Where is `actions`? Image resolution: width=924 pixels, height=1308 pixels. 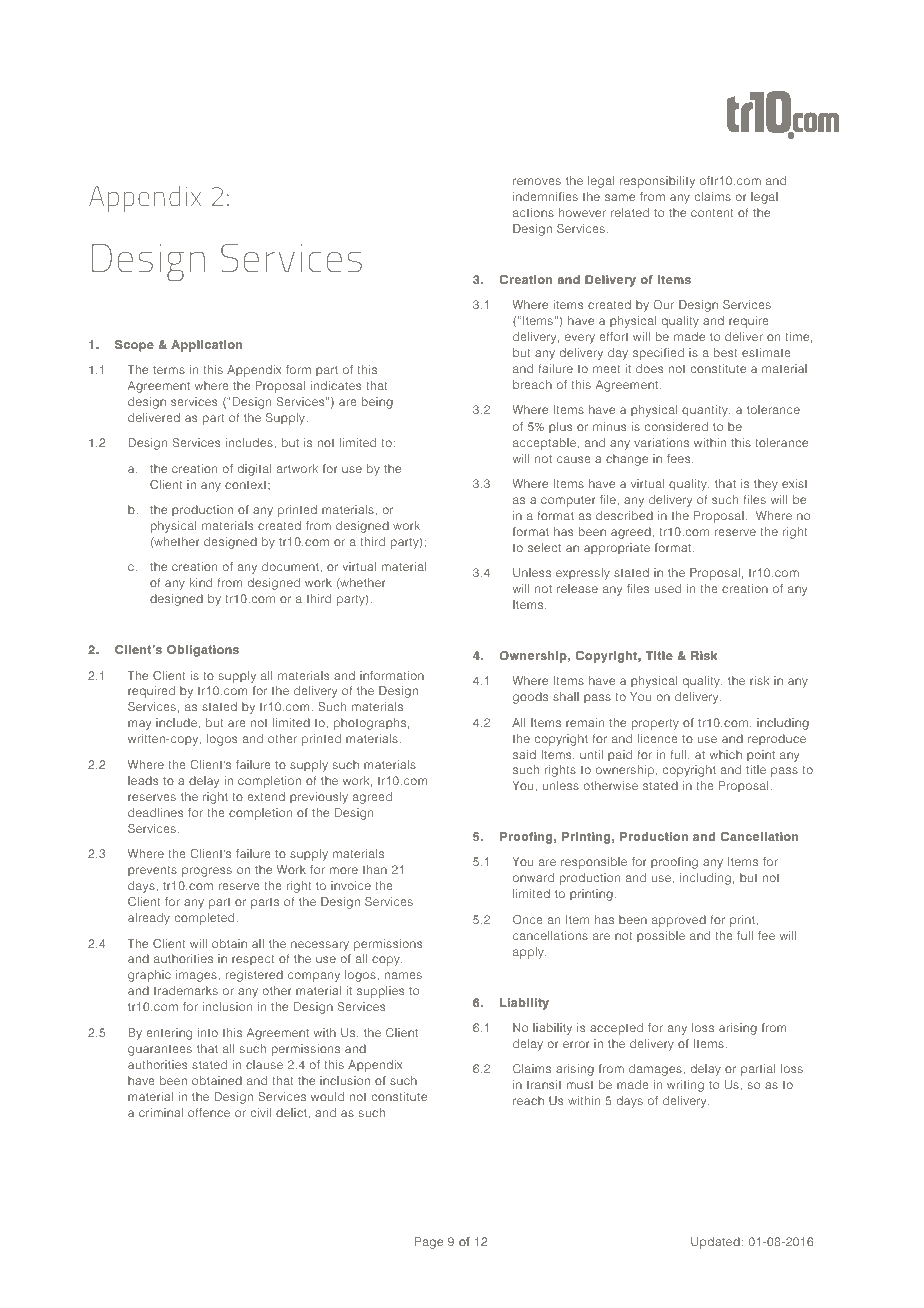 actions is located at coordinates (533, 212).
